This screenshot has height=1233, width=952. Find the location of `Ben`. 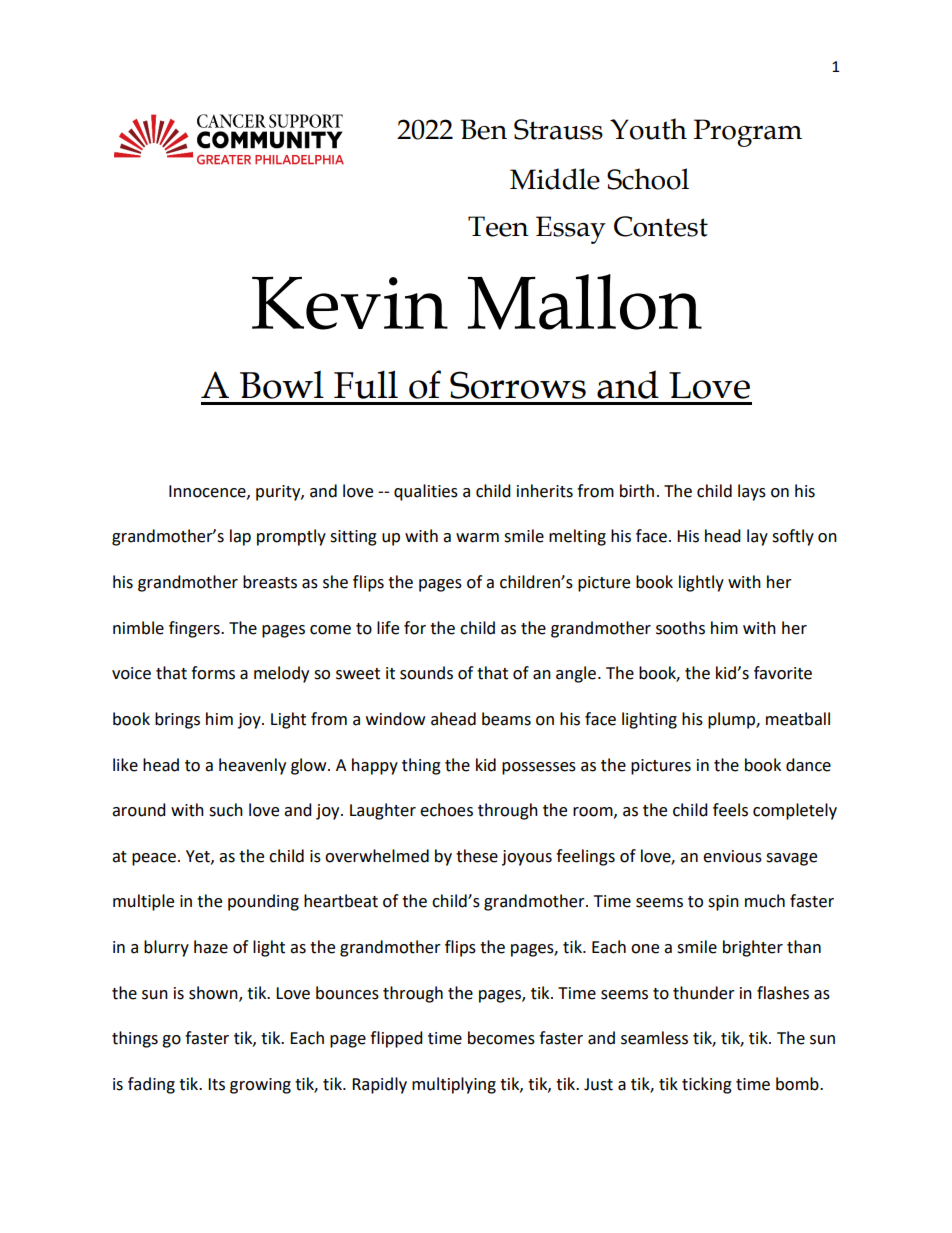

Ben is located at coordinates (484, 129).
